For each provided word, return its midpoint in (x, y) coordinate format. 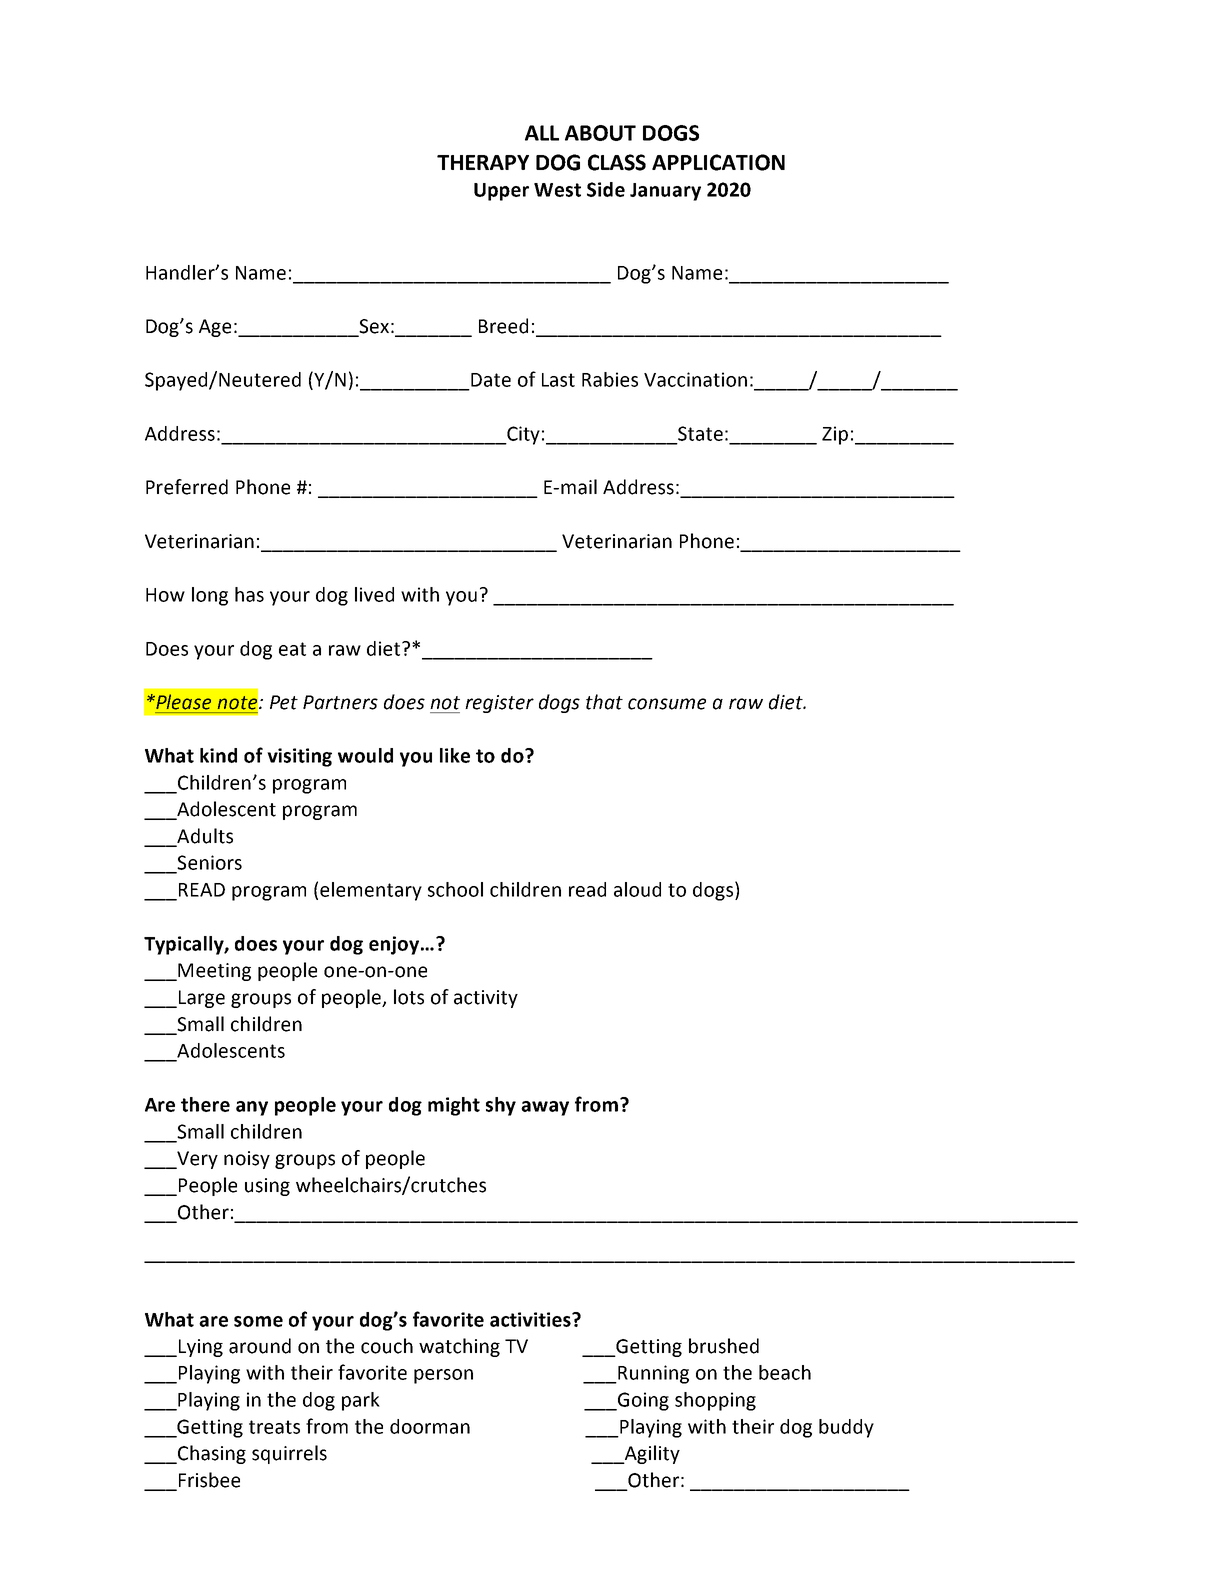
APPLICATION (718, 162)
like (455, 755)
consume (667, 704)
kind (218, 755)
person (443, 1376)
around (260, 1346)
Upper (501, 192)
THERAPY (483, 162)
